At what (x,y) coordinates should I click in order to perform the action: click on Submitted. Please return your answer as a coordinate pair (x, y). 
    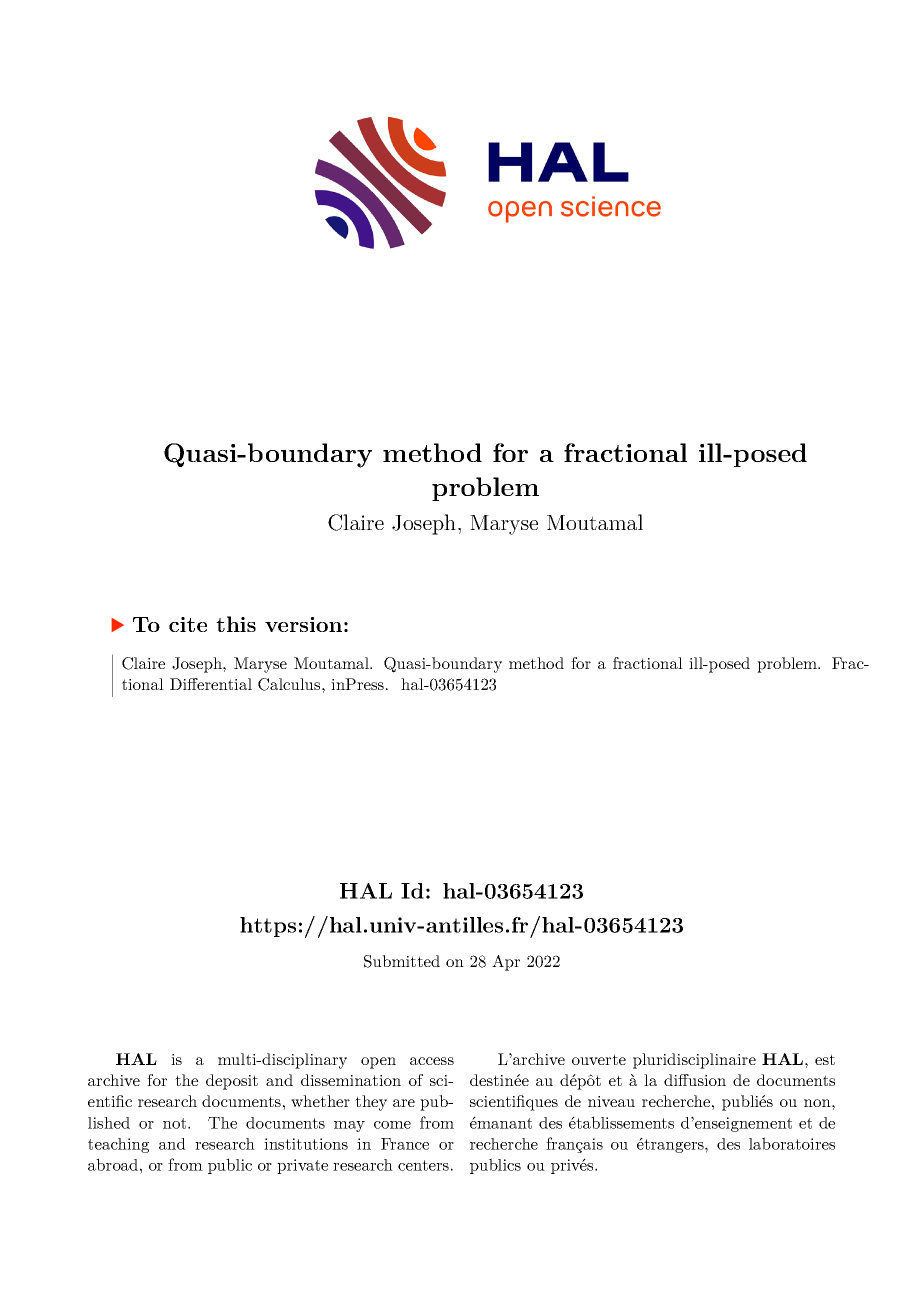
    Looking at the image, I should click on (402, 961).
